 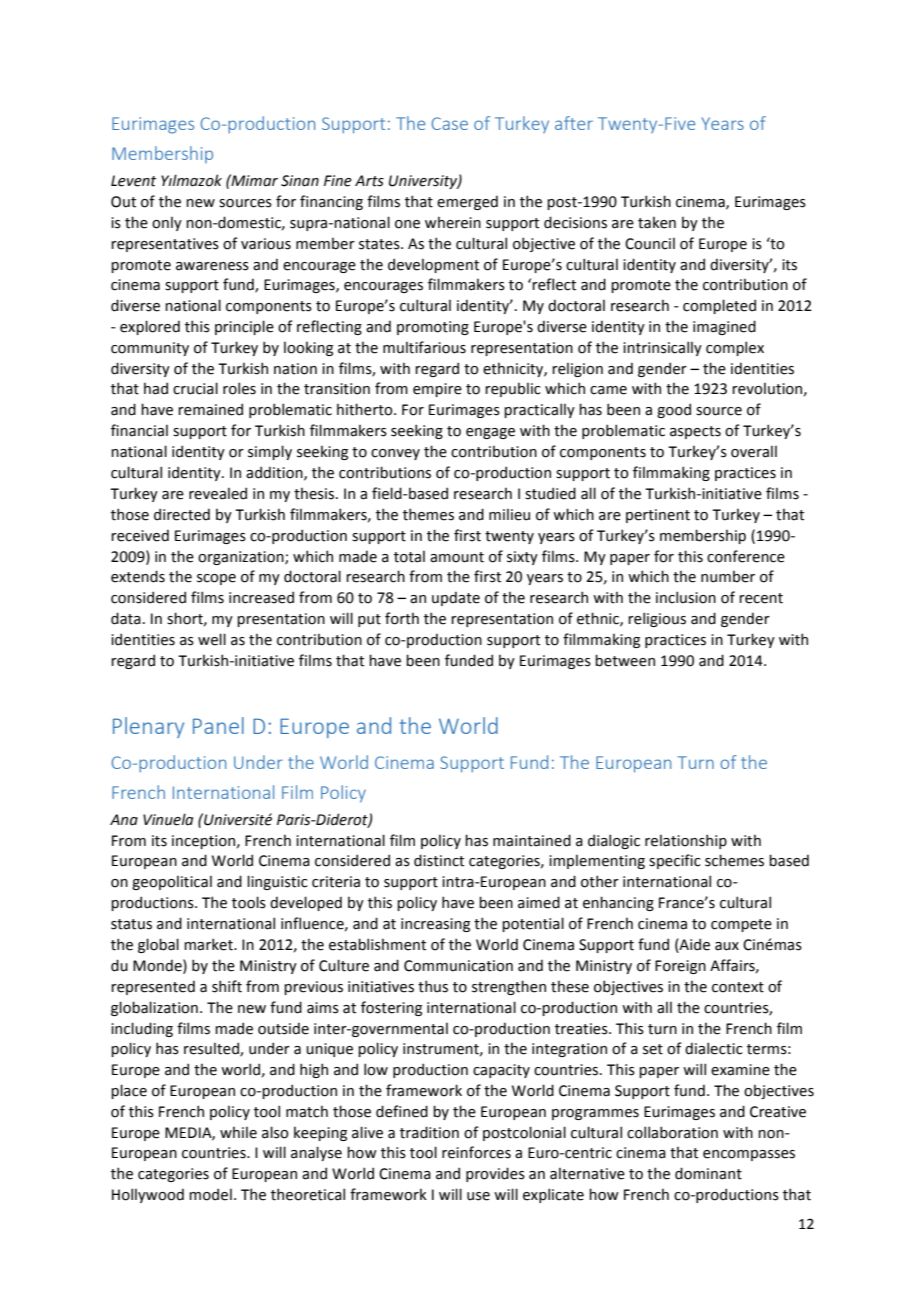 What do you see at coordinates (476, 1152) in the screenshot?
I see `reinforces` at bounding box center [476, 1152].
